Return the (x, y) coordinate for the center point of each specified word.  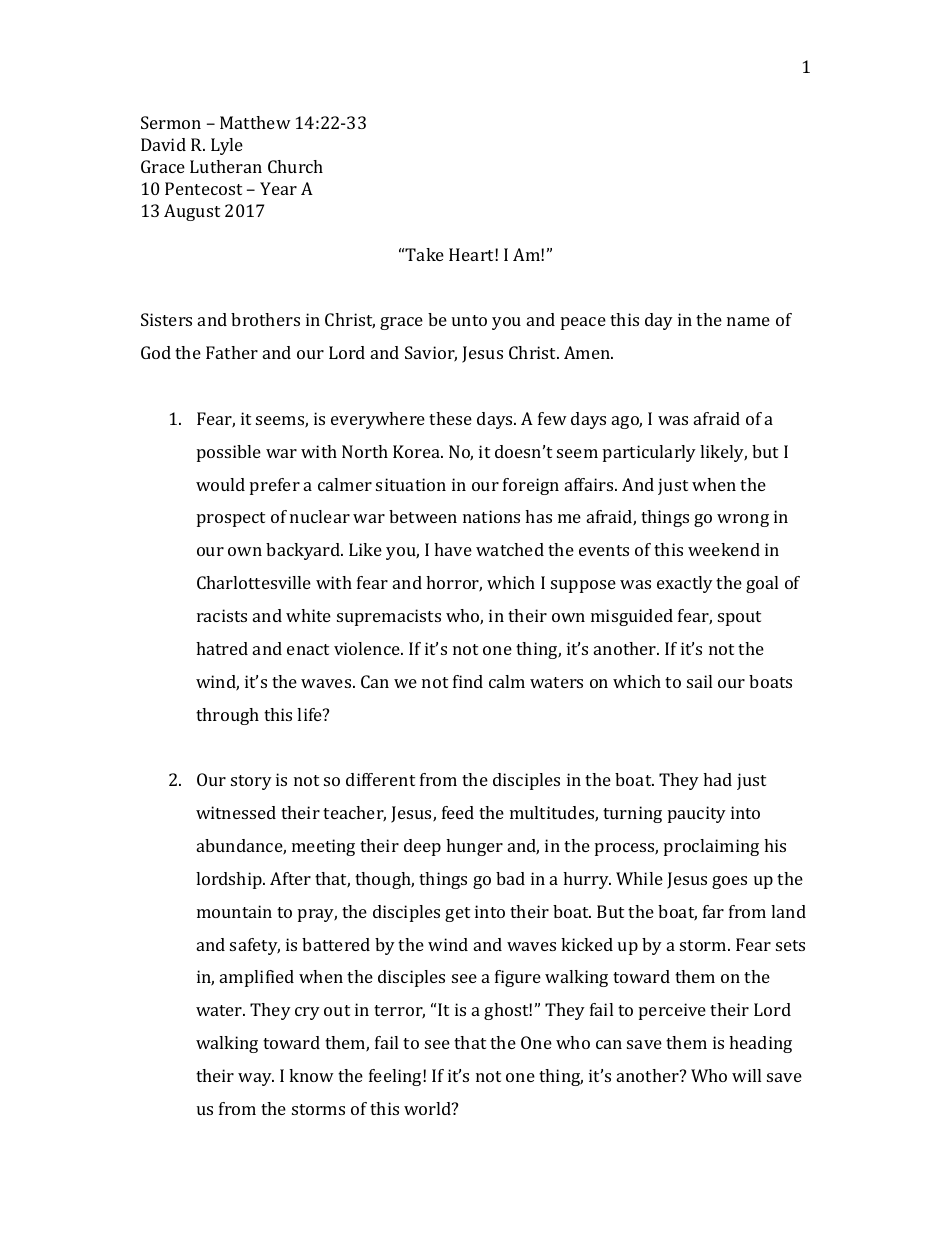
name (748, 321)
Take (424, 254)
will (746, 1075)
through (227, 716)
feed (458, 812)
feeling (396, 1077)
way (256, 1079)
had (717, 779)
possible (229, 453)
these (450, 418)
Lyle (227, 146)
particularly (649, 453)
